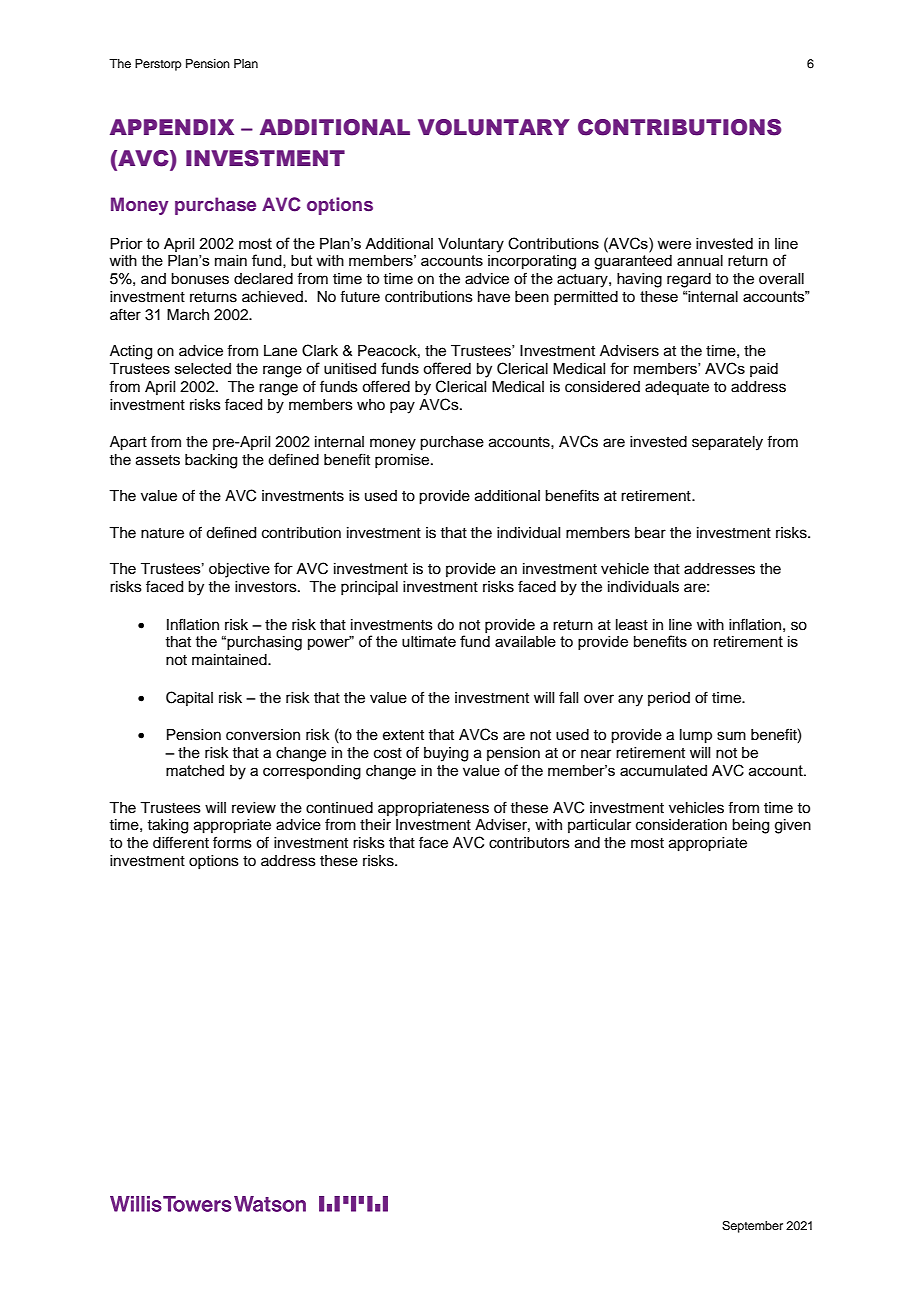  I want to click on forms, so click(232, 842).
